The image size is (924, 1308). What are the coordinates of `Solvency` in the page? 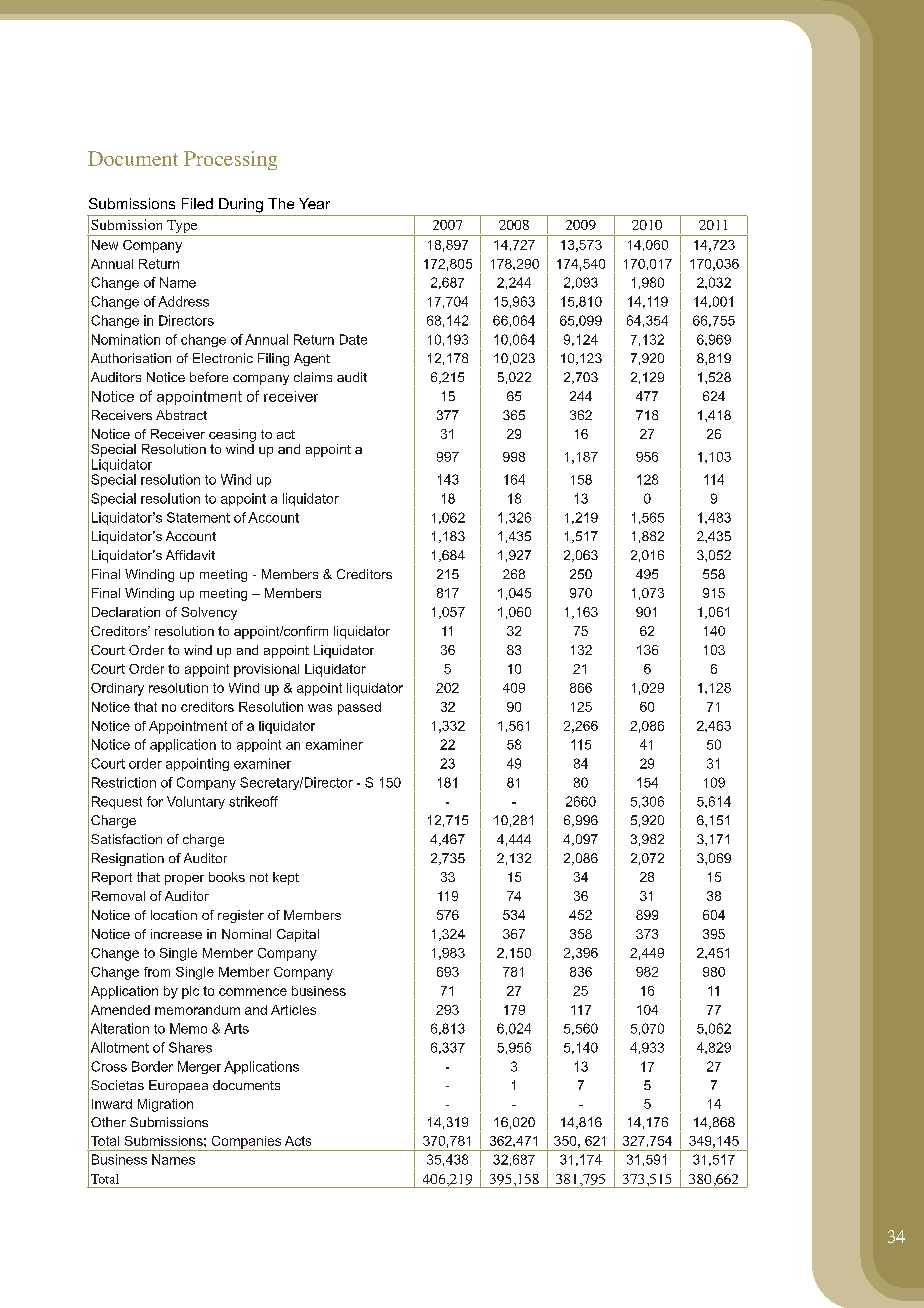 It's located at (209, 613).
